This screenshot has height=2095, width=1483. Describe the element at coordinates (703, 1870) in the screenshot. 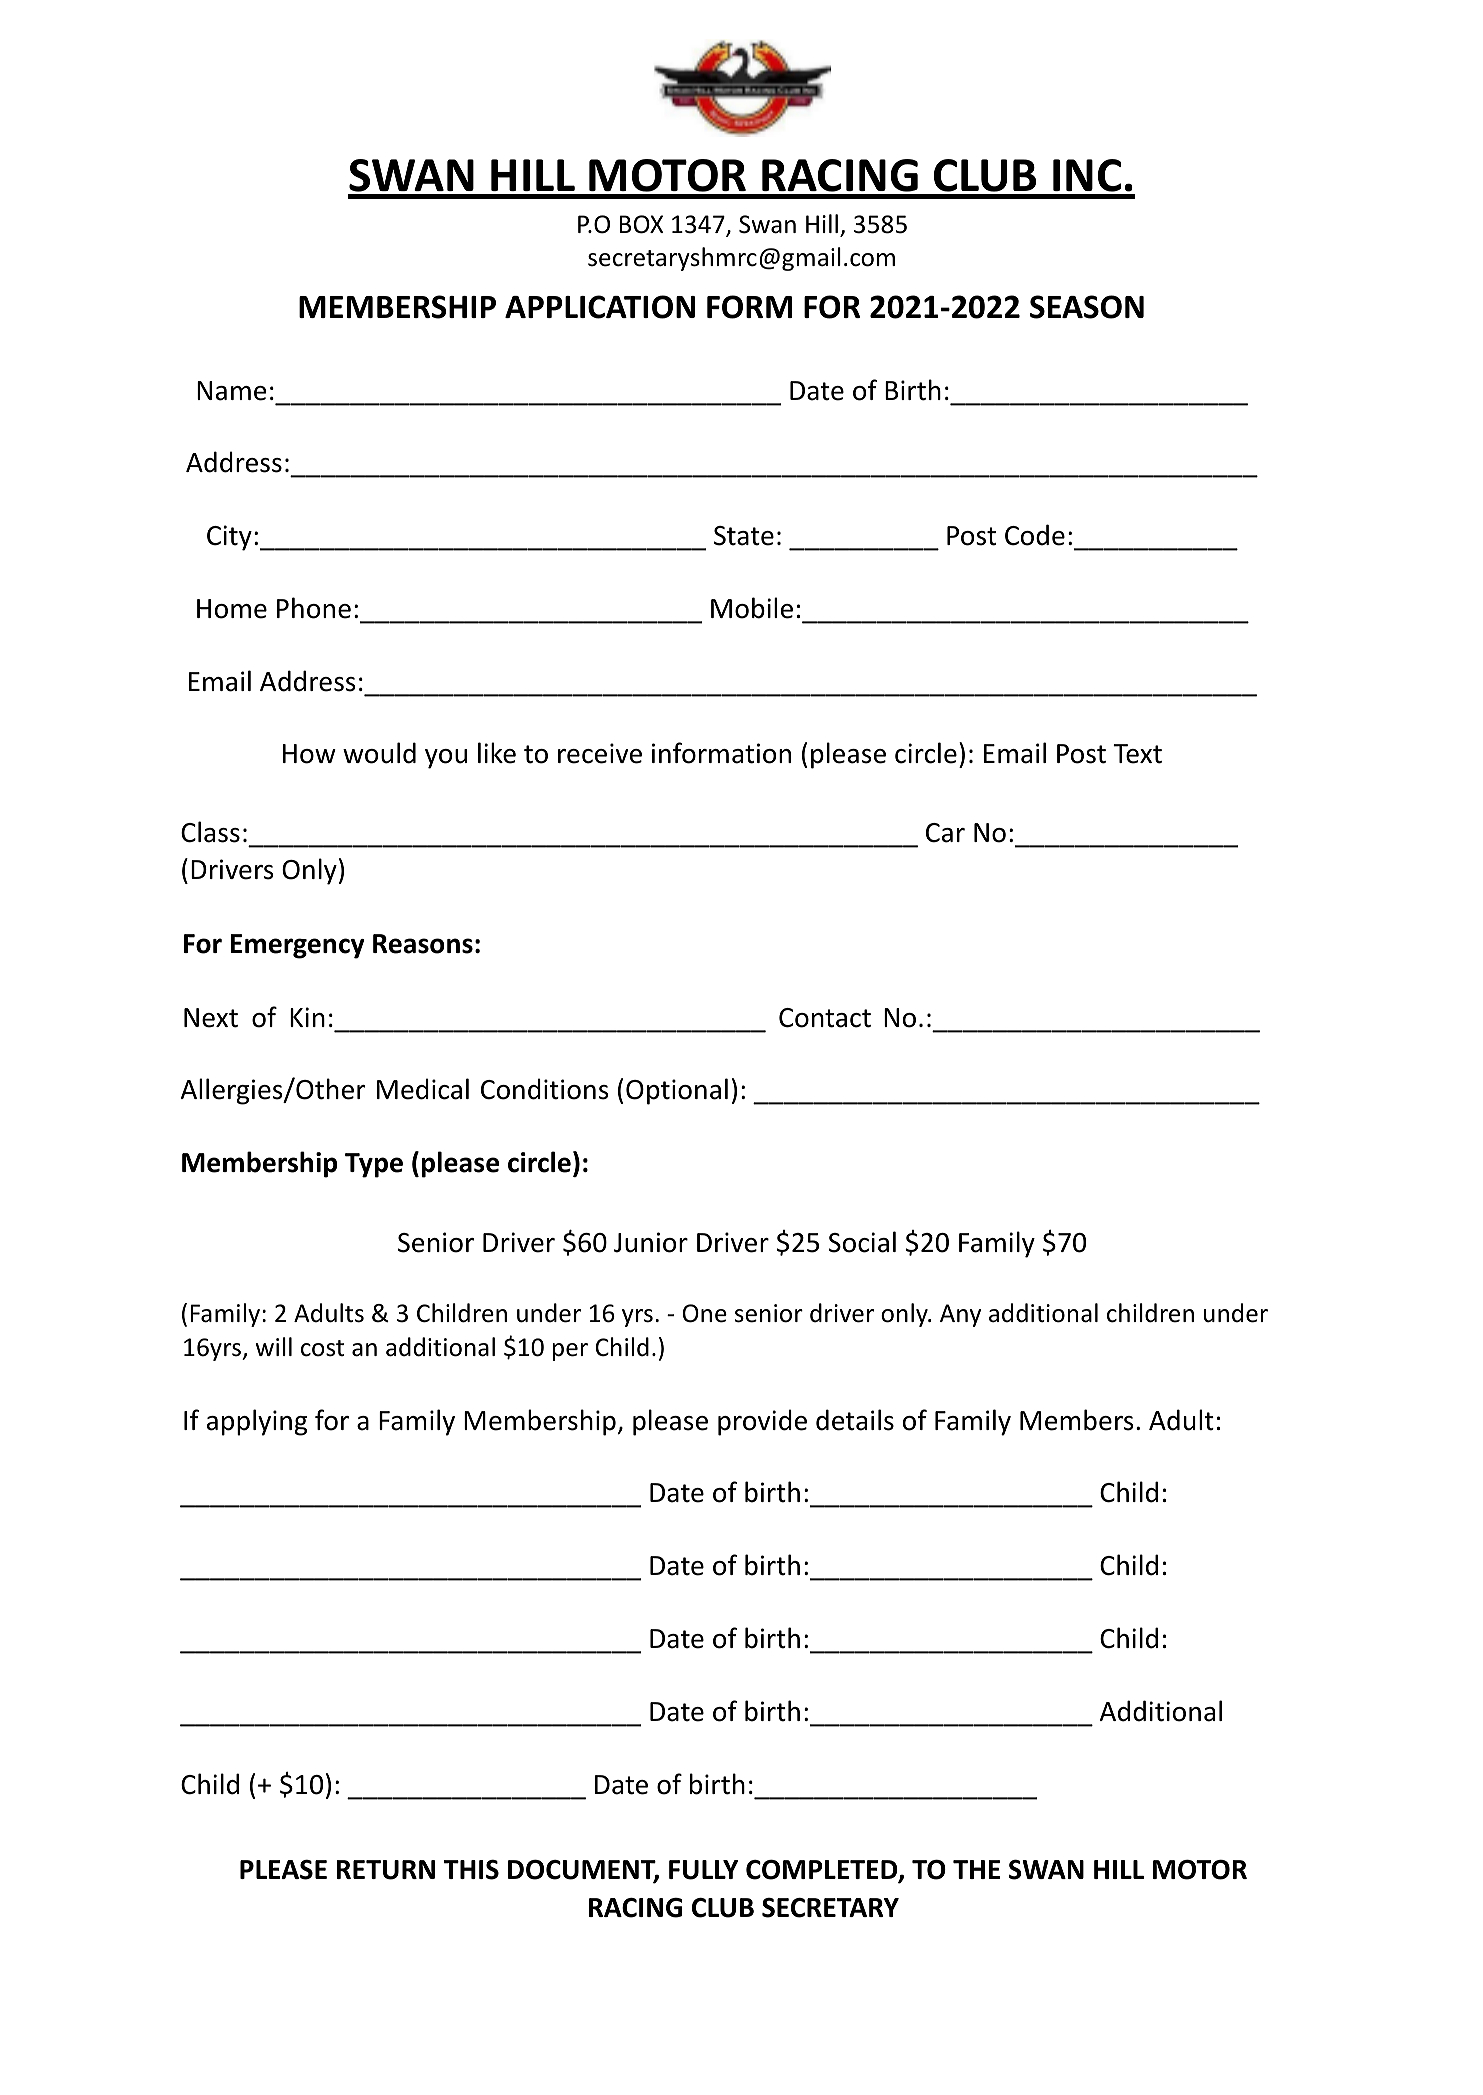

I see `FULLY` at that location.
